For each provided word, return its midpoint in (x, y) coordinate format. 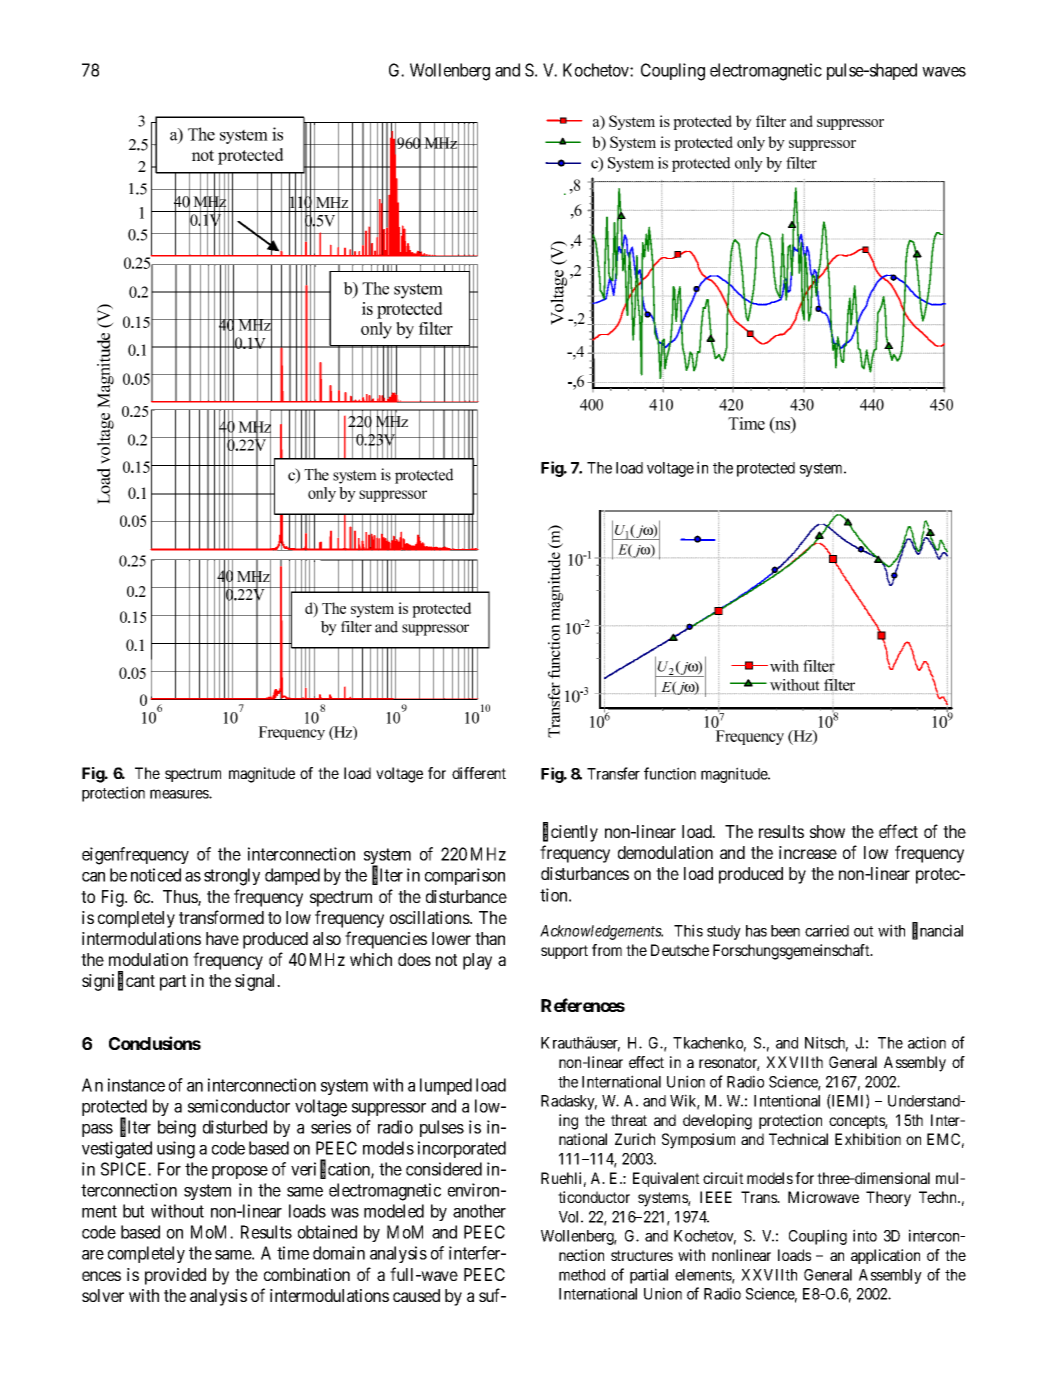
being (177, 1129)
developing (717, 1122)
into (865, 1235)
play (477, 961)
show (827, 831)
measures (180, 794)
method (582, 1275)
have (222, 938)
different (479, 773)
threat (629, 1120)
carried (827, 930)
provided (175, 1276)
